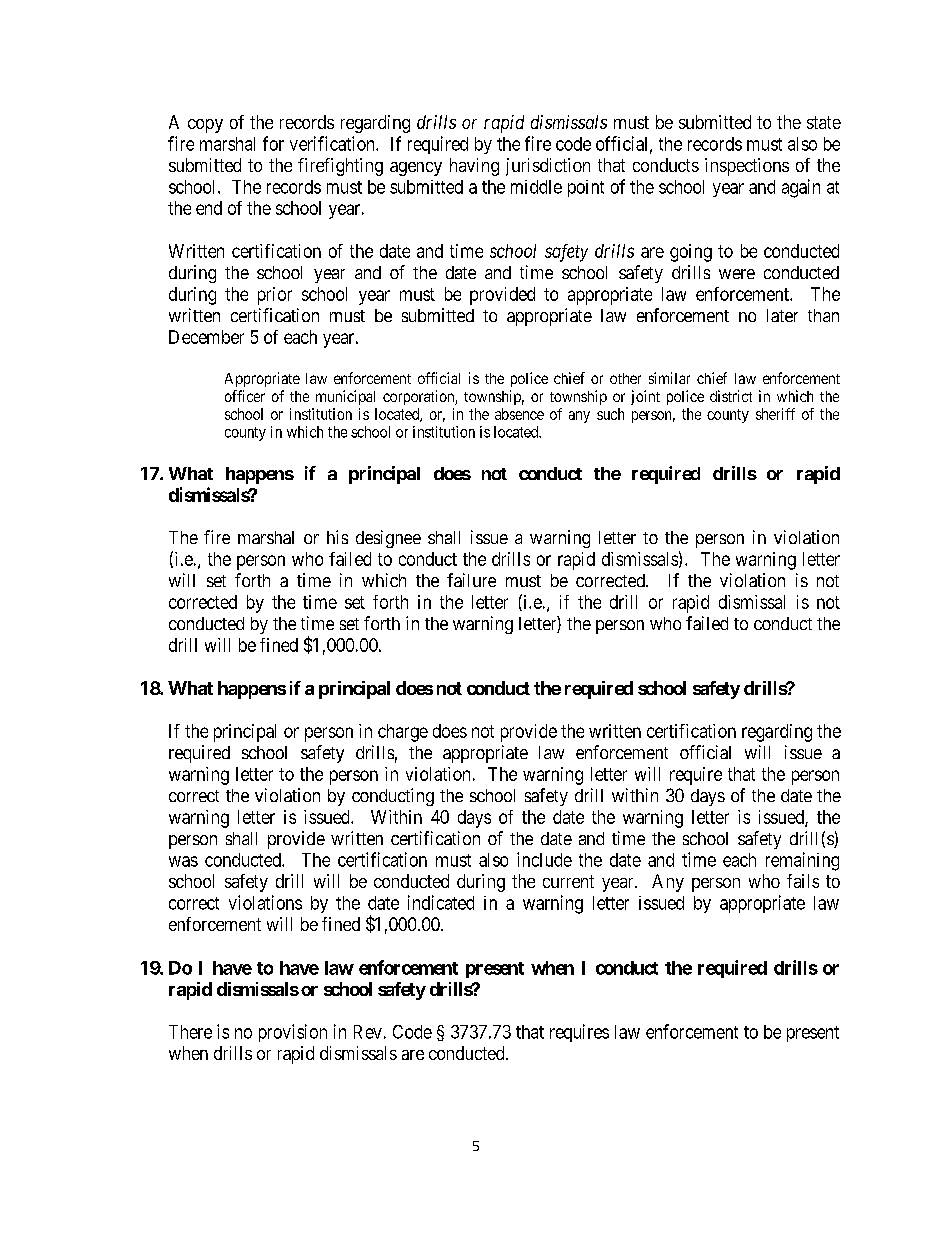 This screenshot has height=1233, width=952. Describe the element at coordinates (803, 881) in the screenshot. I see `fails` at that location.
